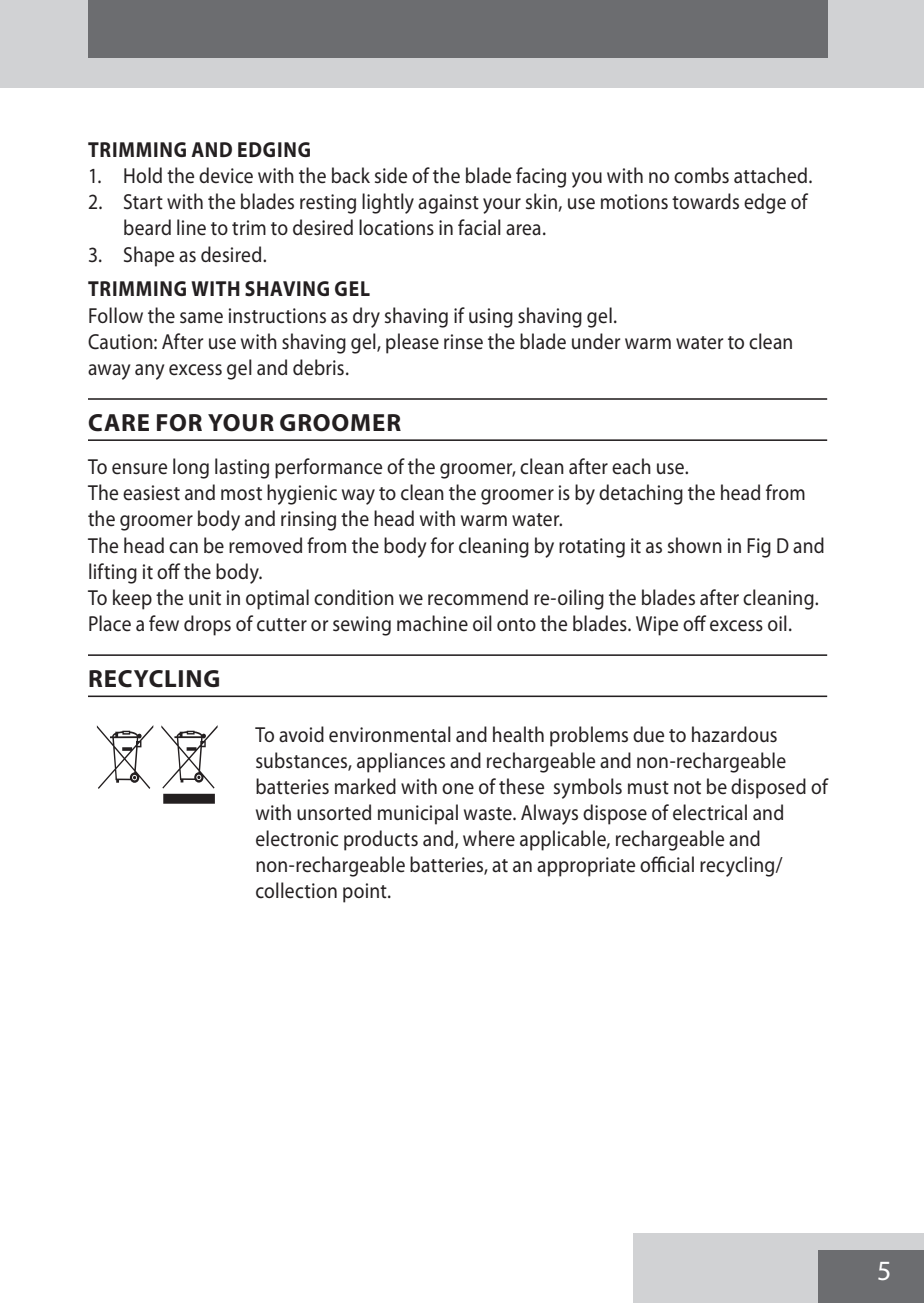 The image size is (924, 1303). Describe the element at coordinates (296, 890) in the screenshot. I see `collection` at that location.
